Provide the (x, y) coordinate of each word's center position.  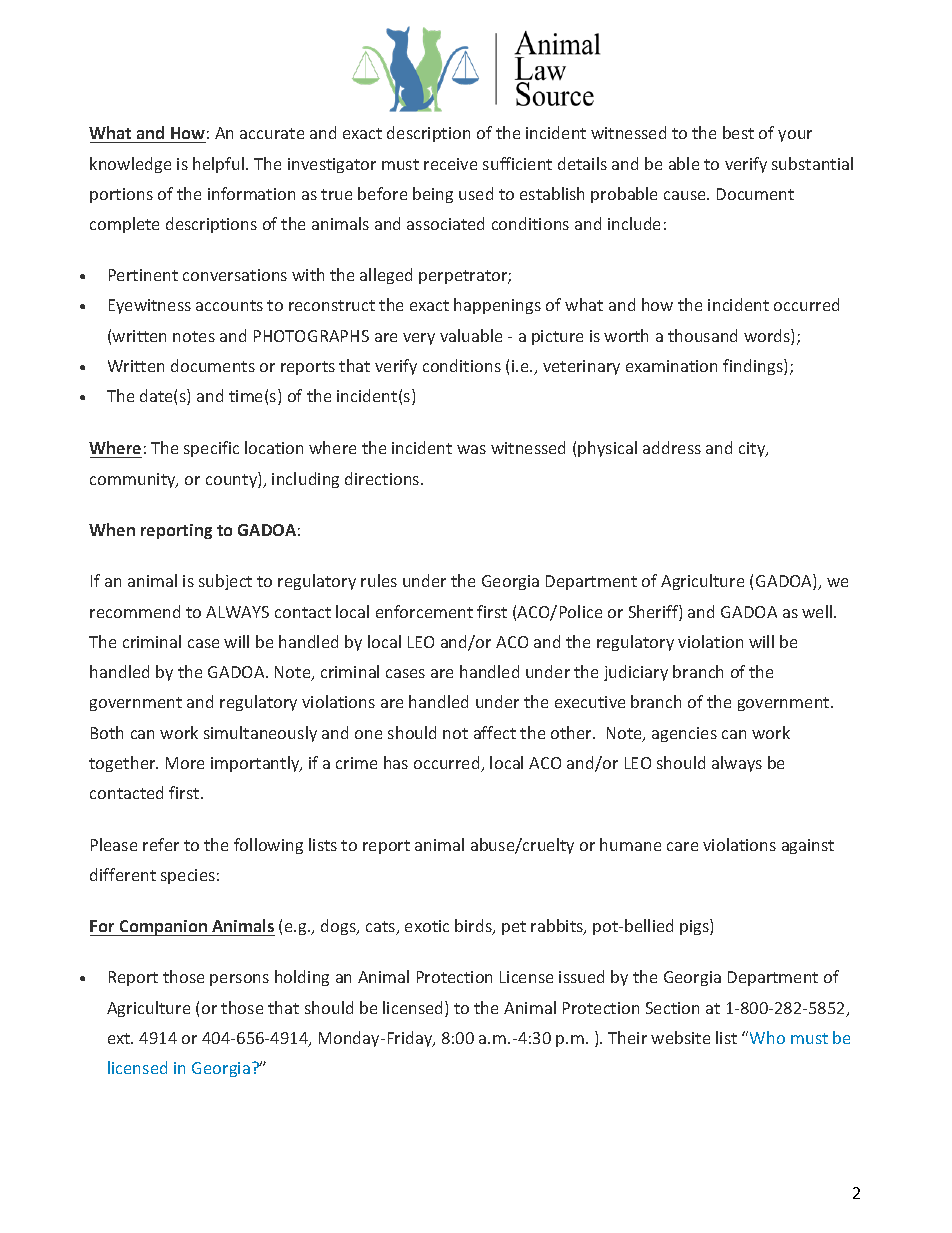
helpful (220, 165)
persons (239, 980)
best (738, 132)
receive (450, 164)
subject (225, 582)
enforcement (424, 611)
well (818, 611)
